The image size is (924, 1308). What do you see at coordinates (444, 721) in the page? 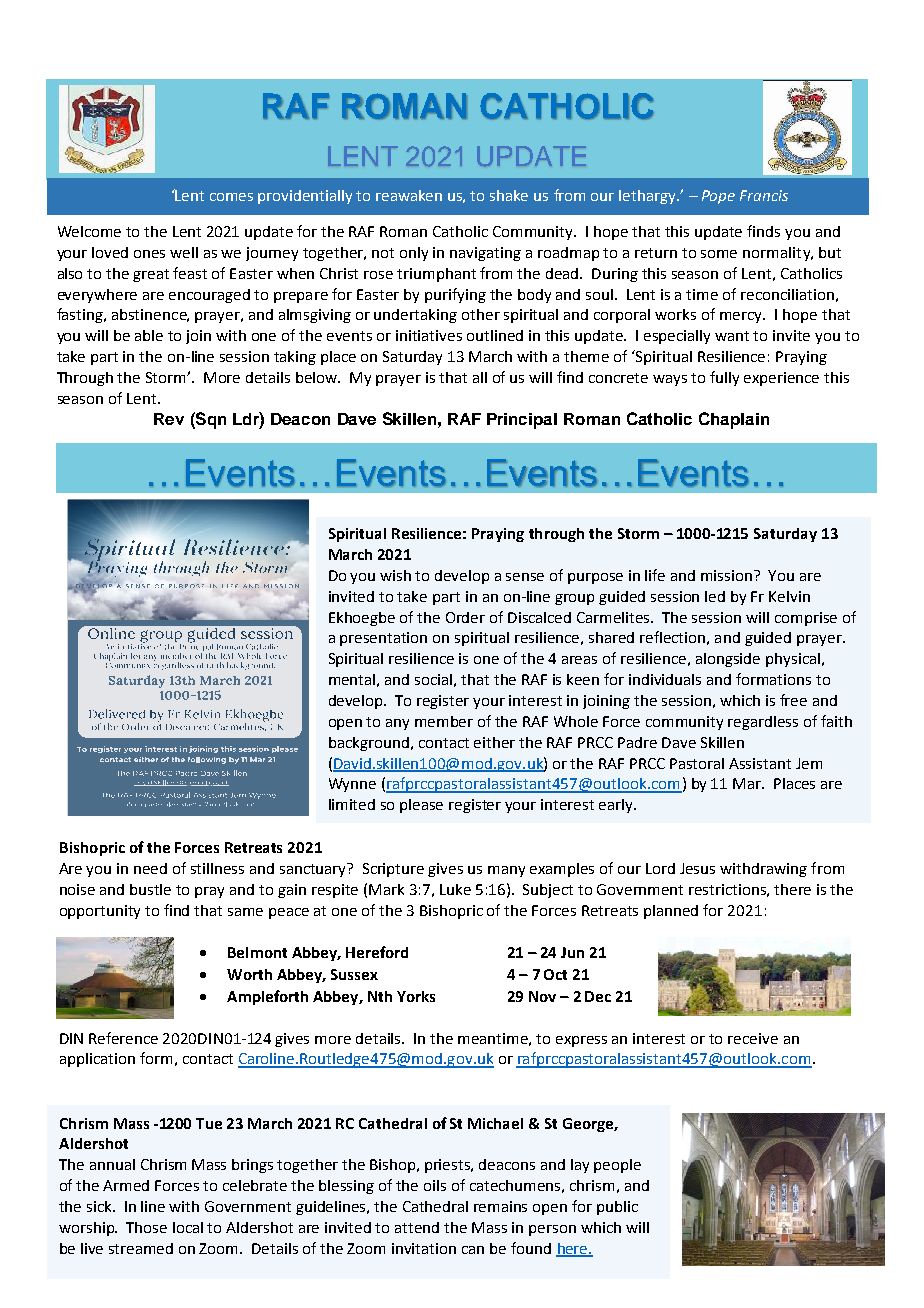
I see `member` at bounding box center [444, 721].
